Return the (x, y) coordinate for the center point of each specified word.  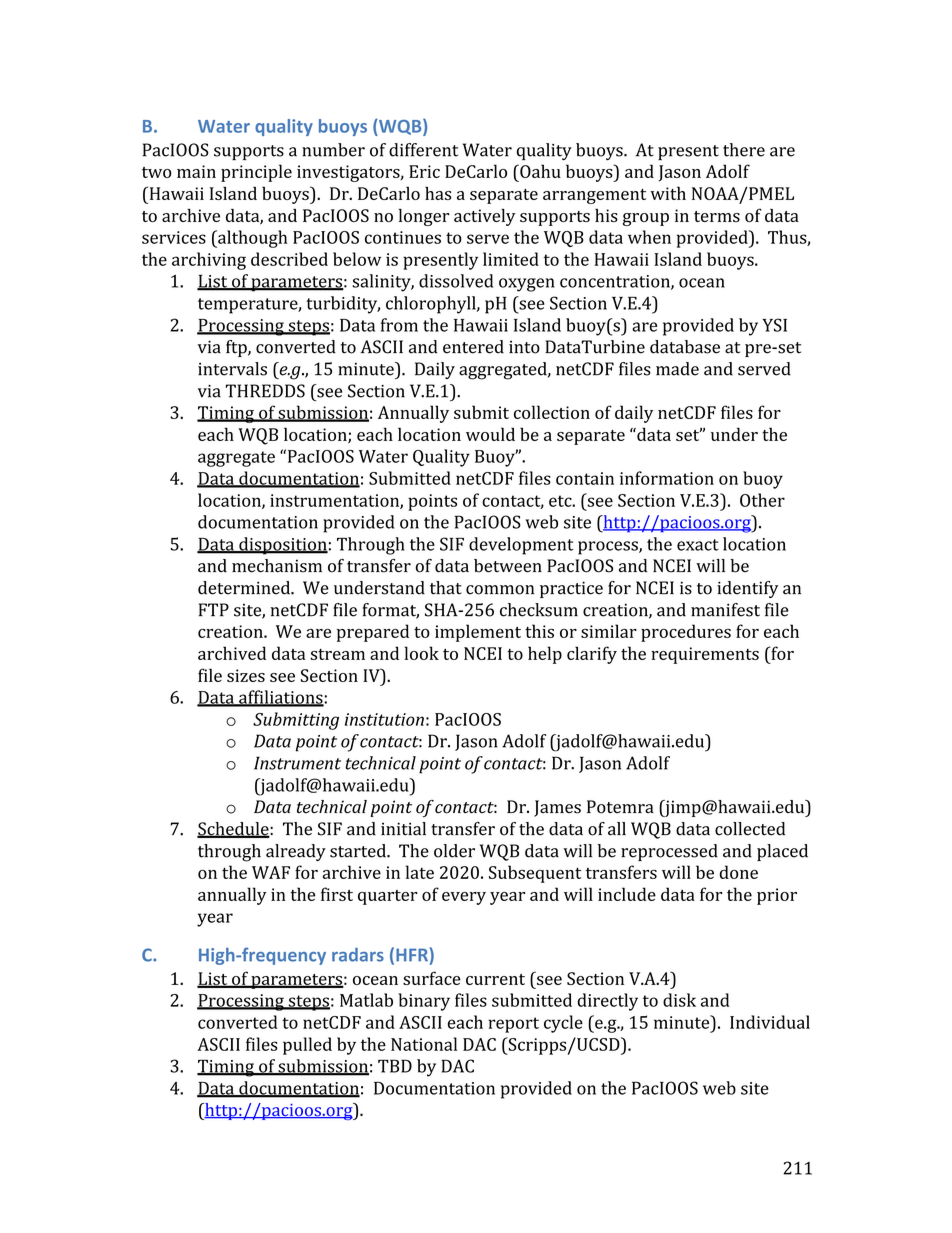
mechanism (277, 566)
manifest (725, 610)
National (424, 1044)
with (668, 193)
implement (478, 633)
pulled (307, 1046)
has (438, 193)
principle (256, 173)
